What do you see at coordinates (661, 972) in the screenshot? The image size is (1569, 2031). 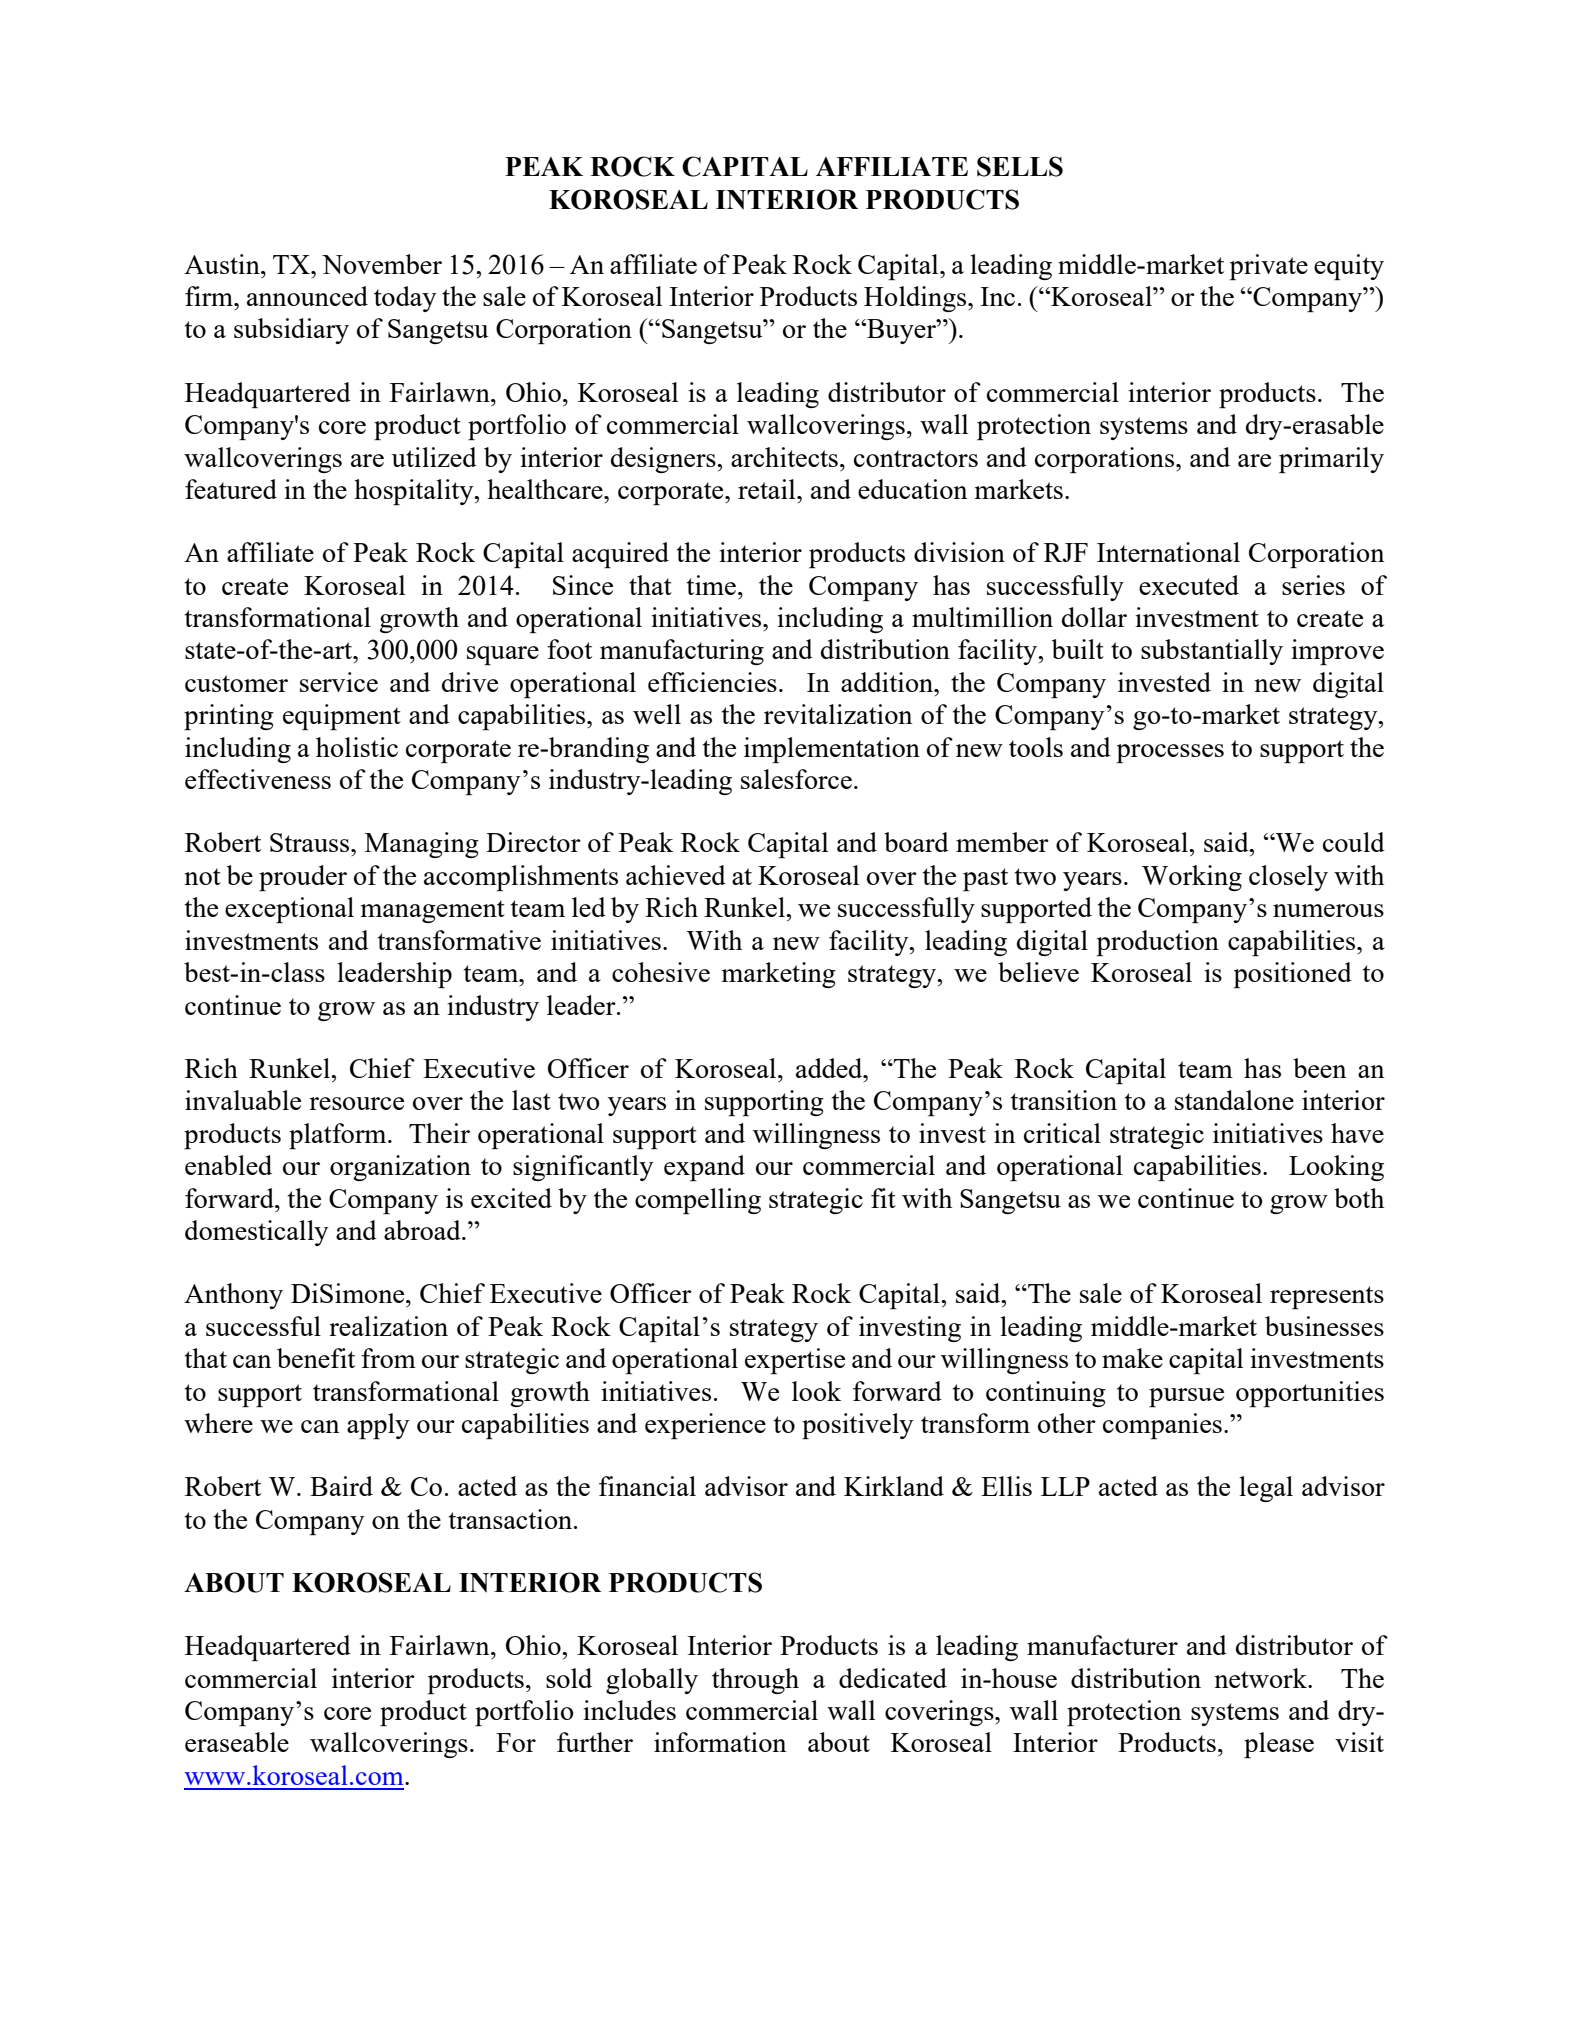 I see `cohesive` at bounding box center [661, 972].
